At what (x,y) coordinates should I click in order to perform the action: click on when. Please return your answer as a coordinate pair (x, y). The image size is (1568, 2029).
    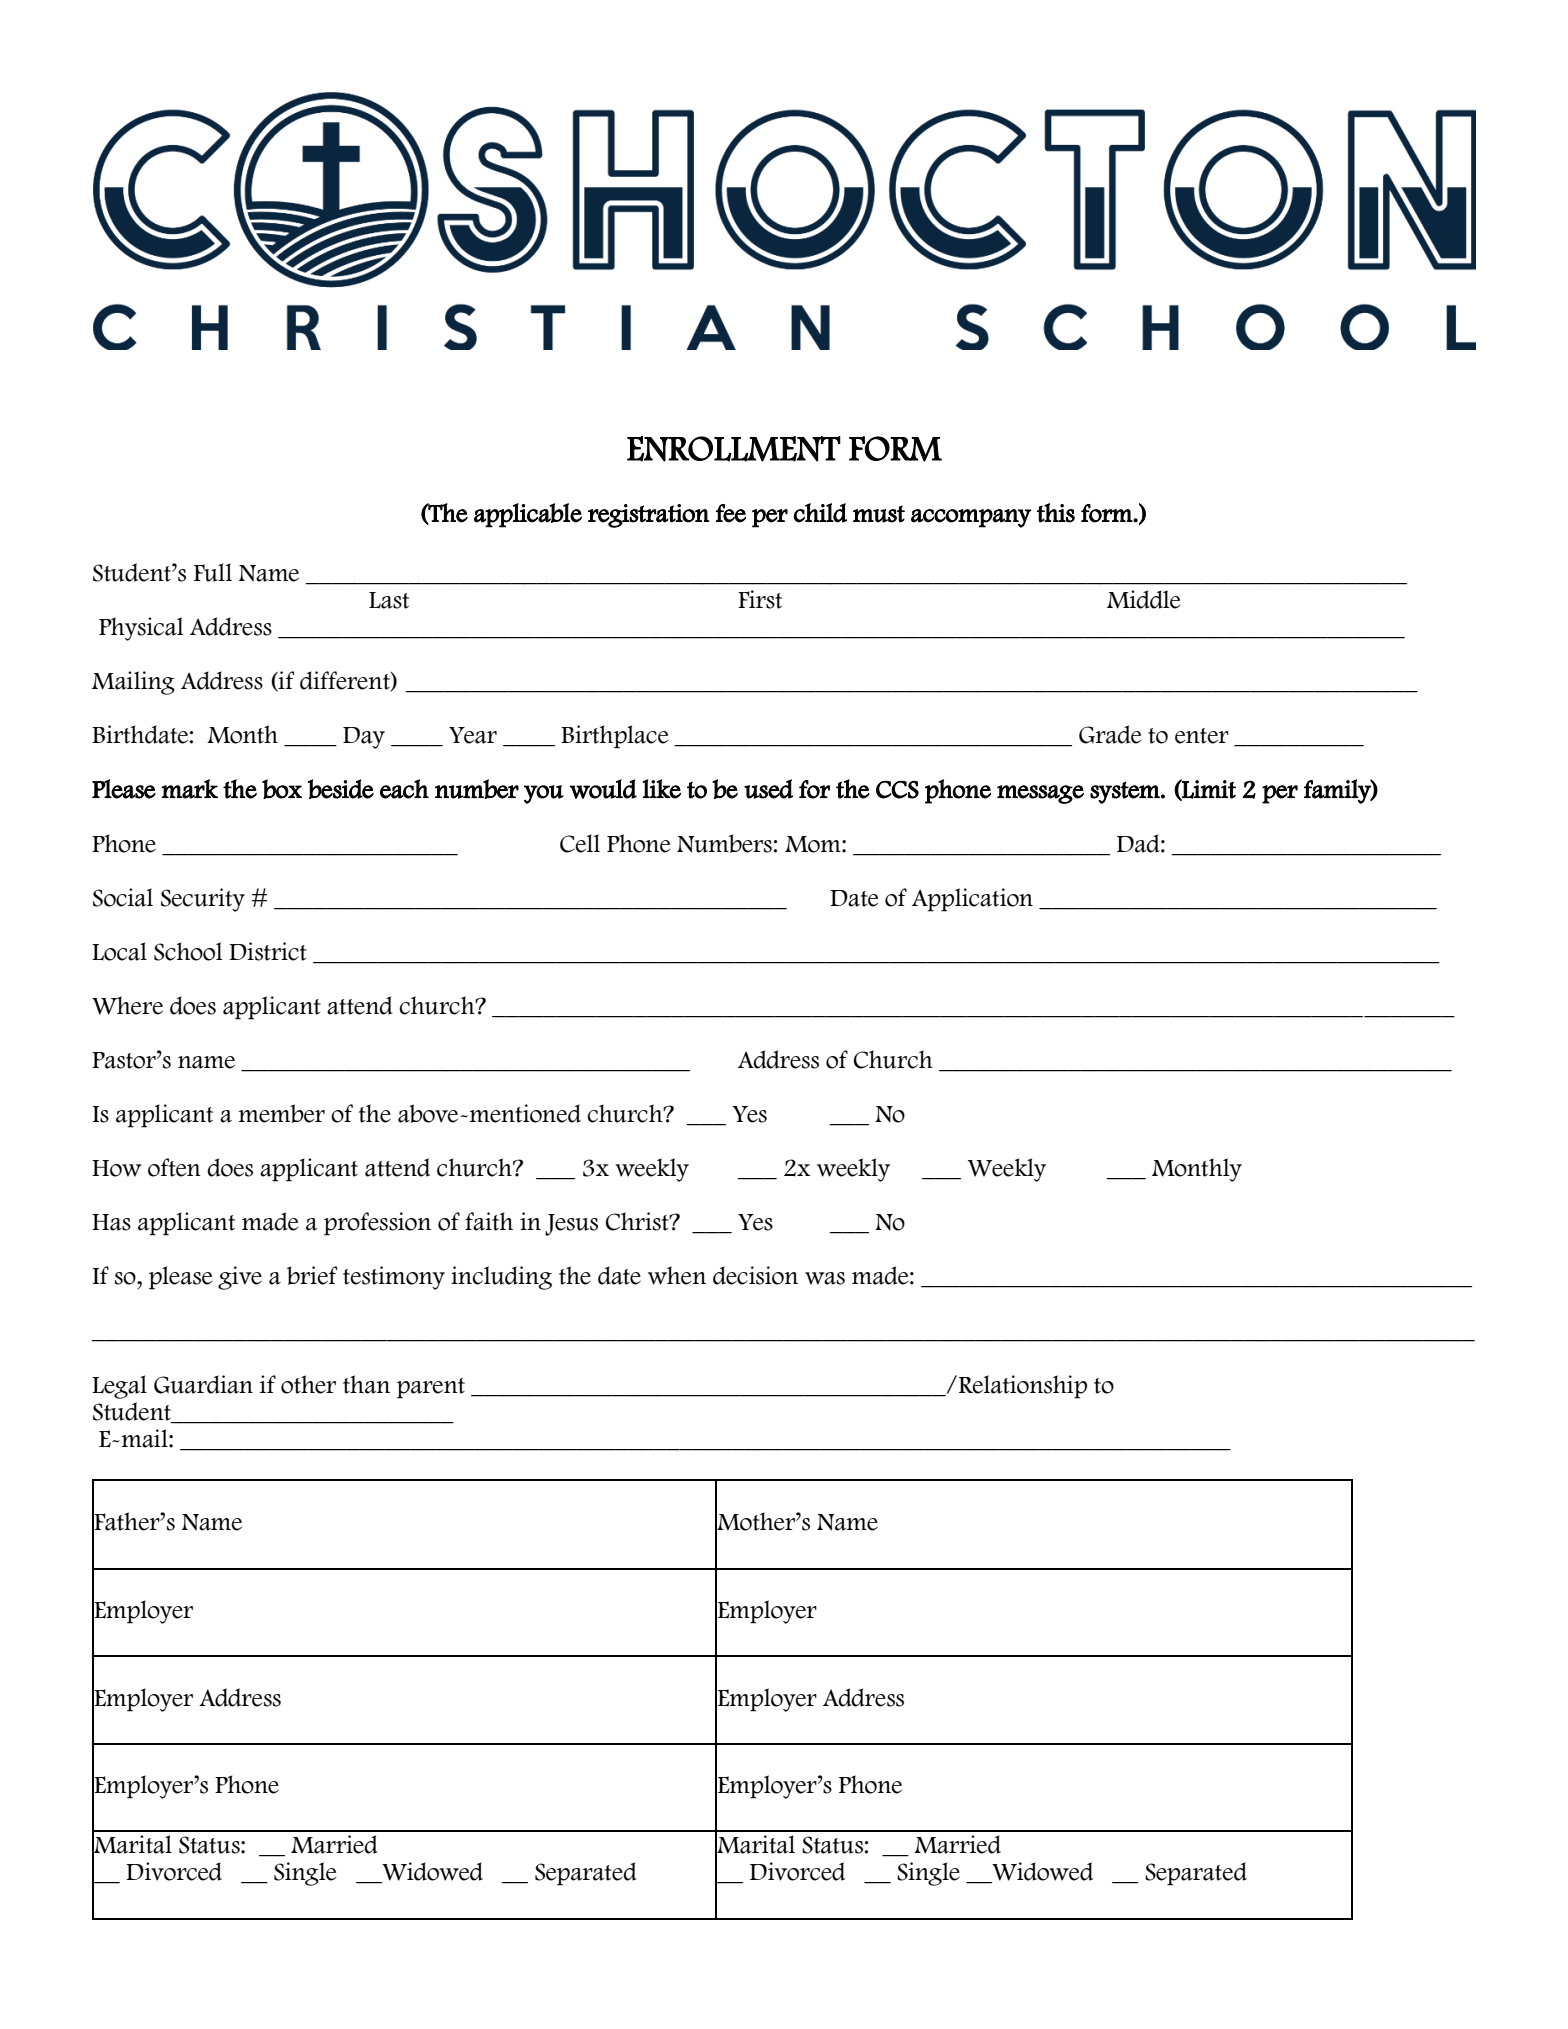
    Looking at the image, I should click on (677, 1275).
